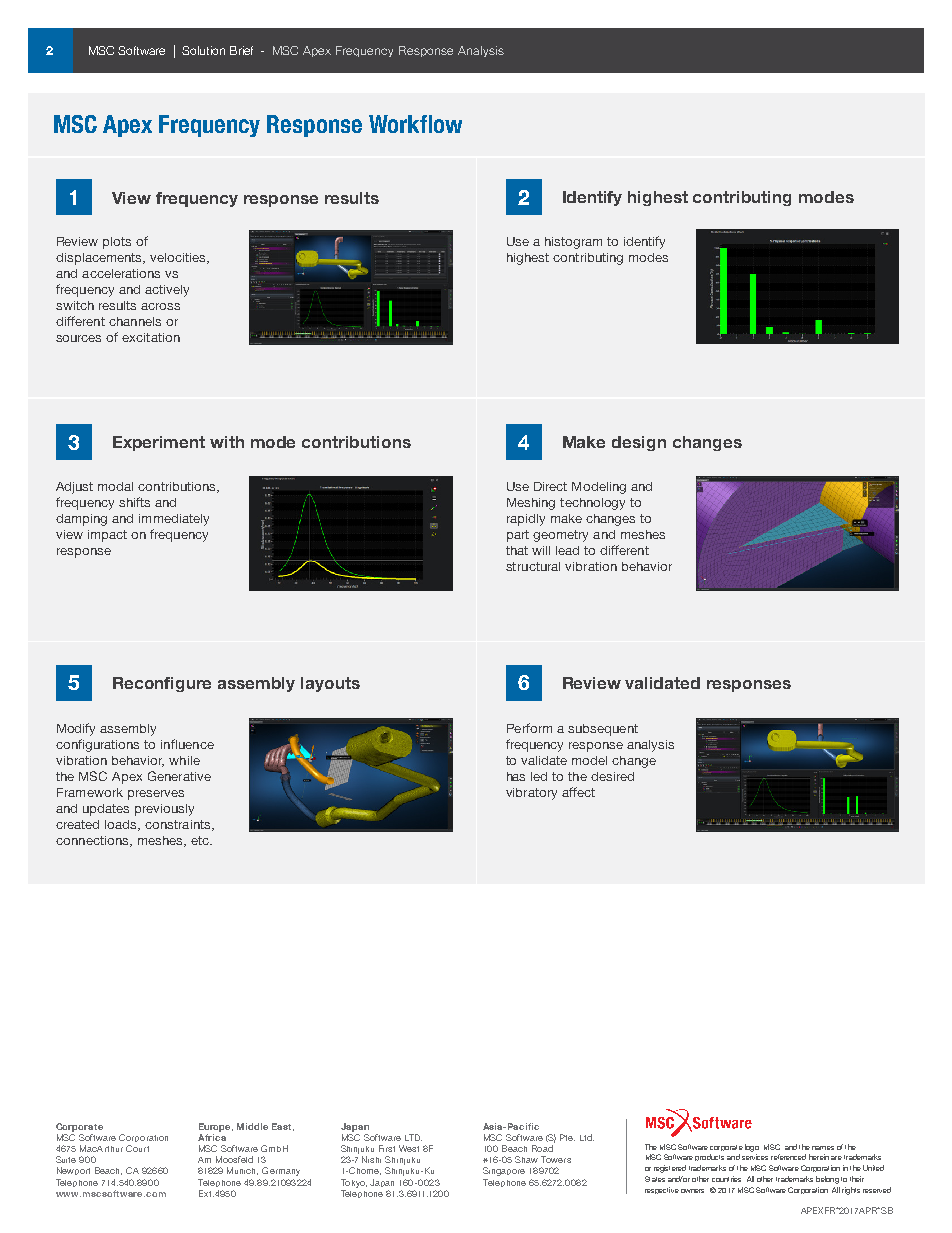 This screenshot has height=1233, width=952. I want to click on Court, so click(137, 1148).
